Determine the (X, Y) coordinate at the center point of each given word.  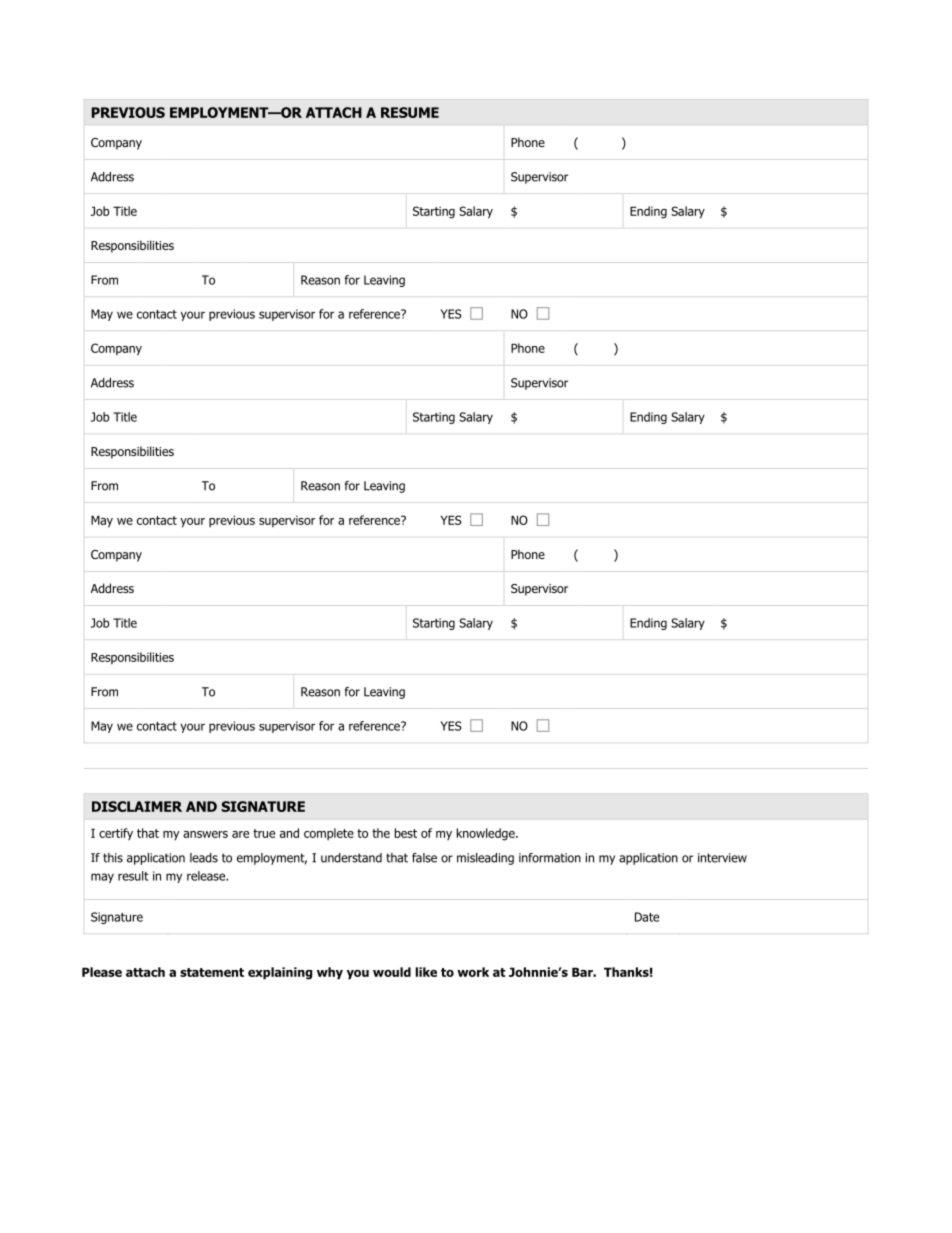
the (381, 833)
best (406, 833)
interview (722, 858)
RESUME (410, 112)
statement (212, 972)
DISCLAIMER (137, 806)
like (426, 972)
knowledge (487, 834)
